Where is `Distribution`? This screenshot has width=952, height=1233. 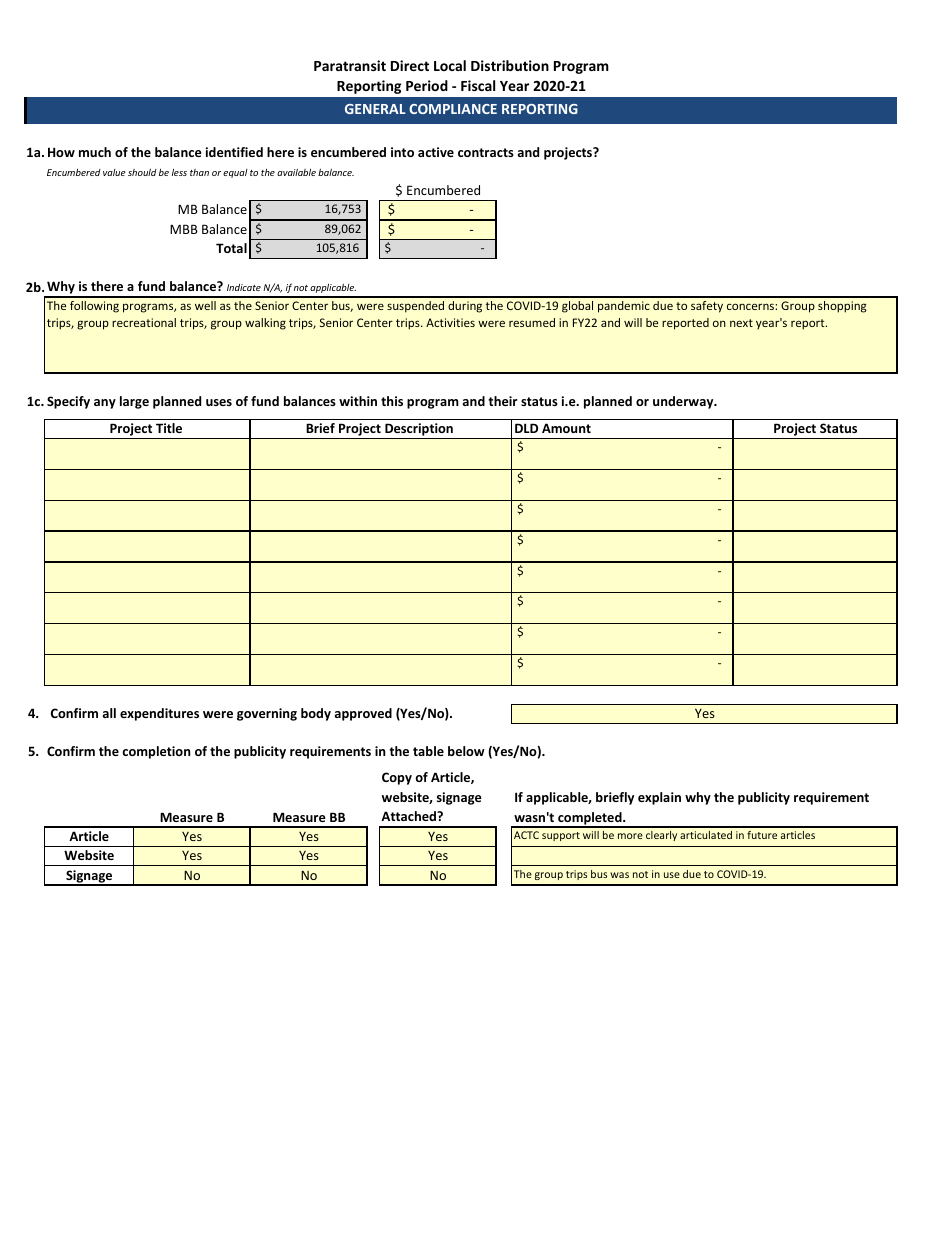
Distribution is located at coordinates (510, 65).
